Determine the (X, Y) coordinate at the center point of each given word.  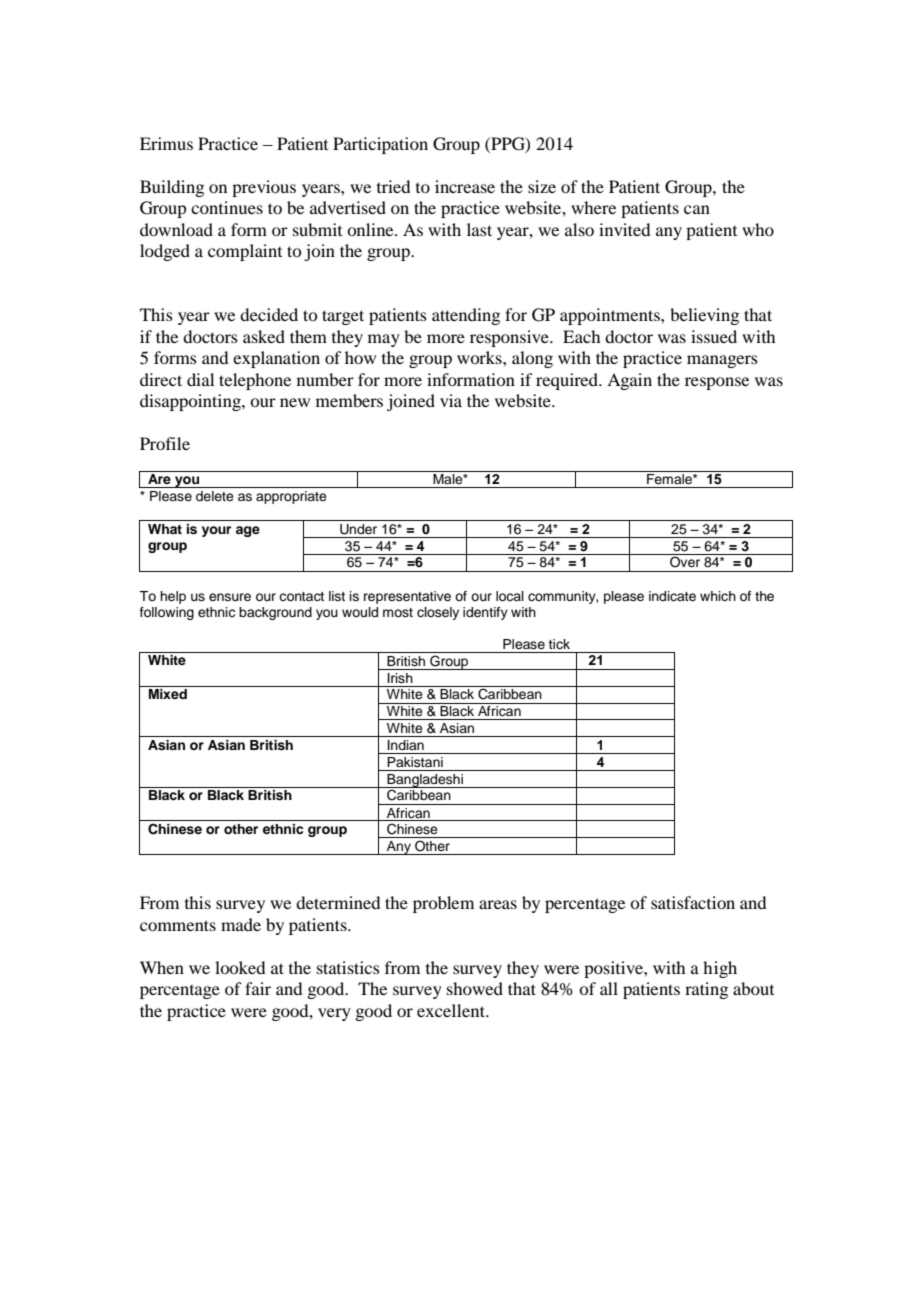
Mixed (168, 694)
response (717, 383)
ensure (230, 597)
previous (264, 188)
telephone (255, 381)
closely (438, 613)
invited (624, 229)
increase (465, 186)
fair (258, 988)
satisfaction (693, 902)
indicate (672, 596)
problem (443, 904)
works (480, 357)
